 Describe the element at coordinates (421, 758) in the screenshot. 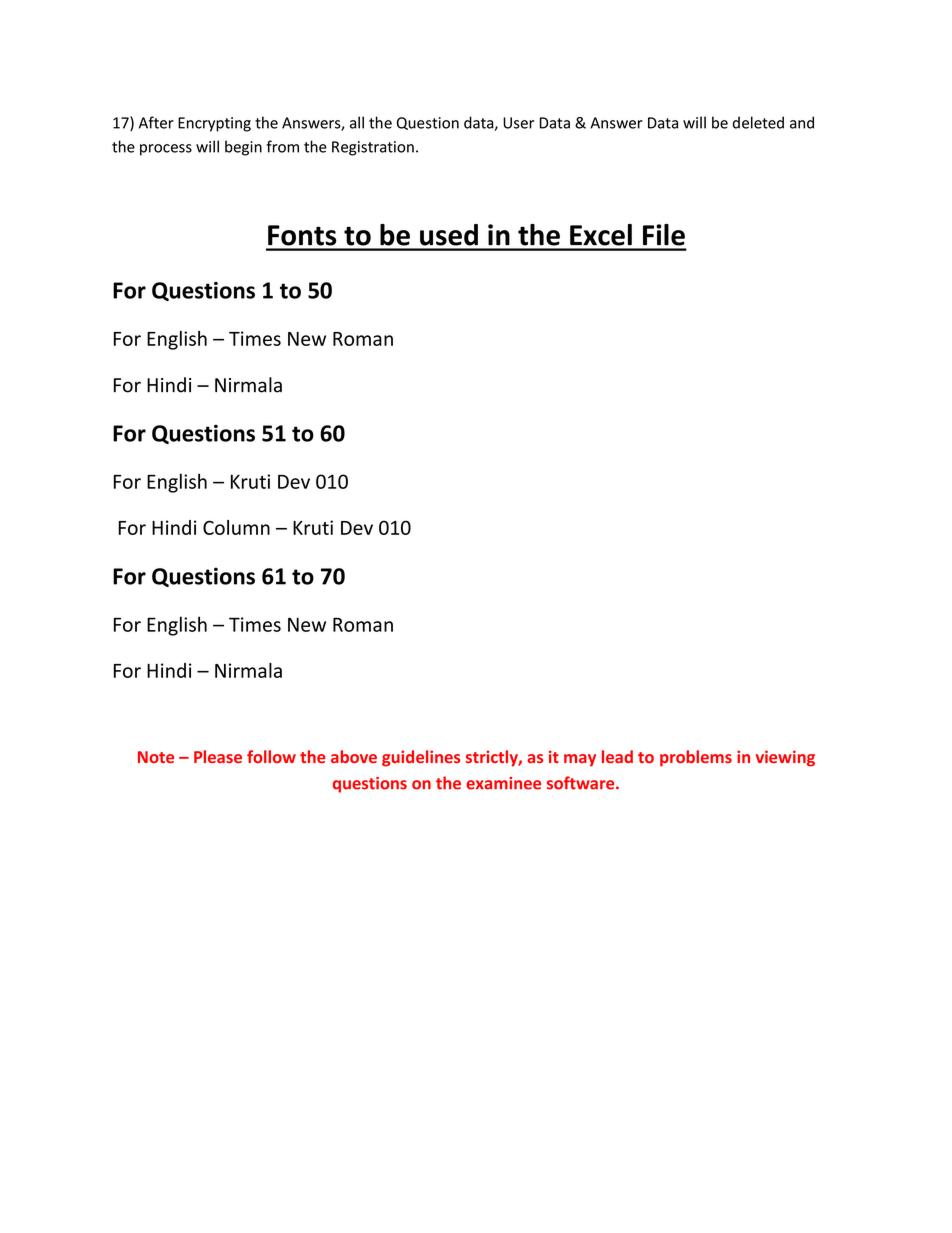

I see `guidelines` at that location.
